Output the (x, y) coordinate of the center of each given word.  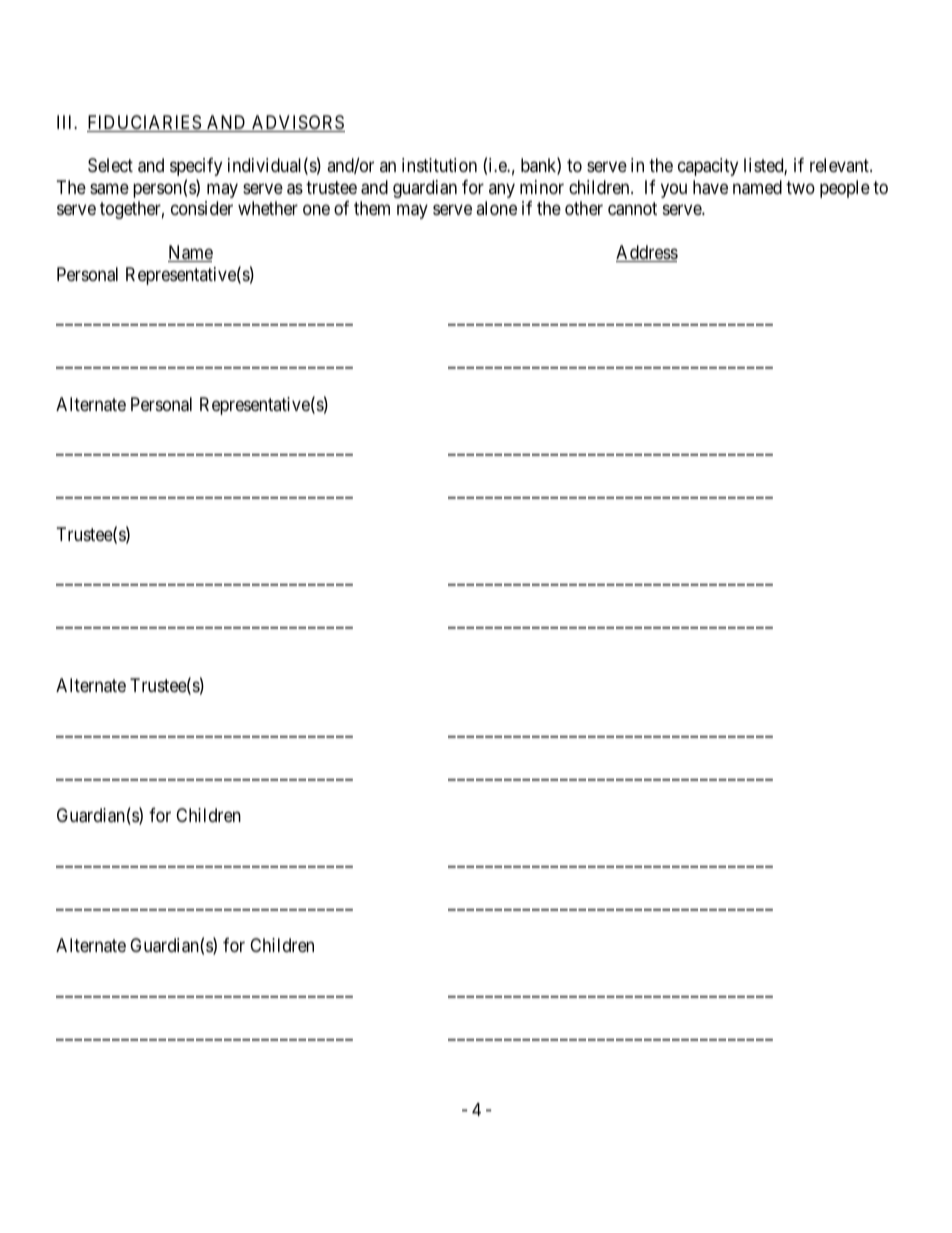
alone (496, 208)
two (800, 187)
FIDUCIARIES (145, 123)
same (109, 189)
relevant (840, 165)
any (502, 190)
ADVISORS (297, 123)
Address (647, 253)
